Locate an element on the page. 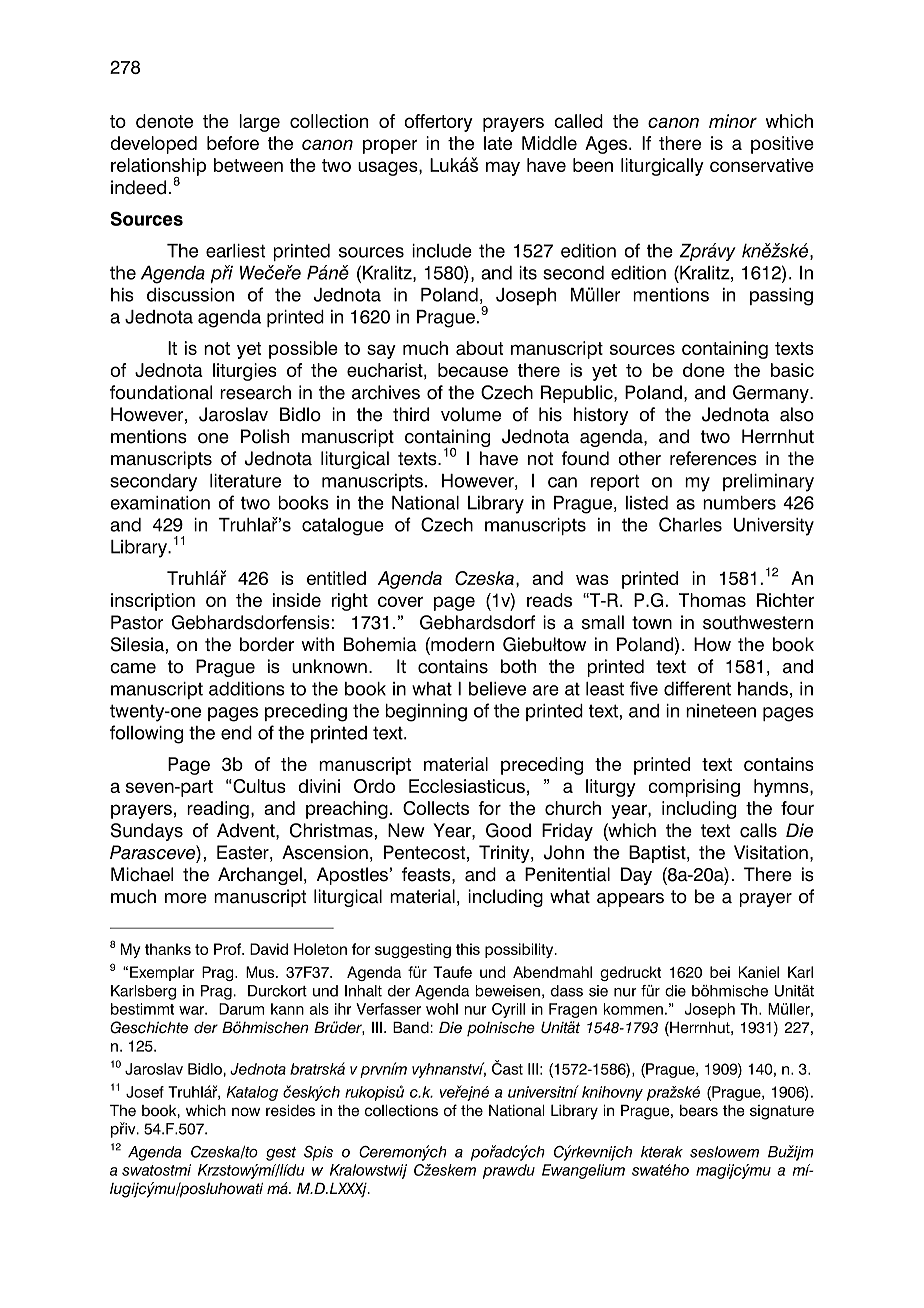 This document has width=924, height=1308. Band is located at coordinates (412, 1028).
